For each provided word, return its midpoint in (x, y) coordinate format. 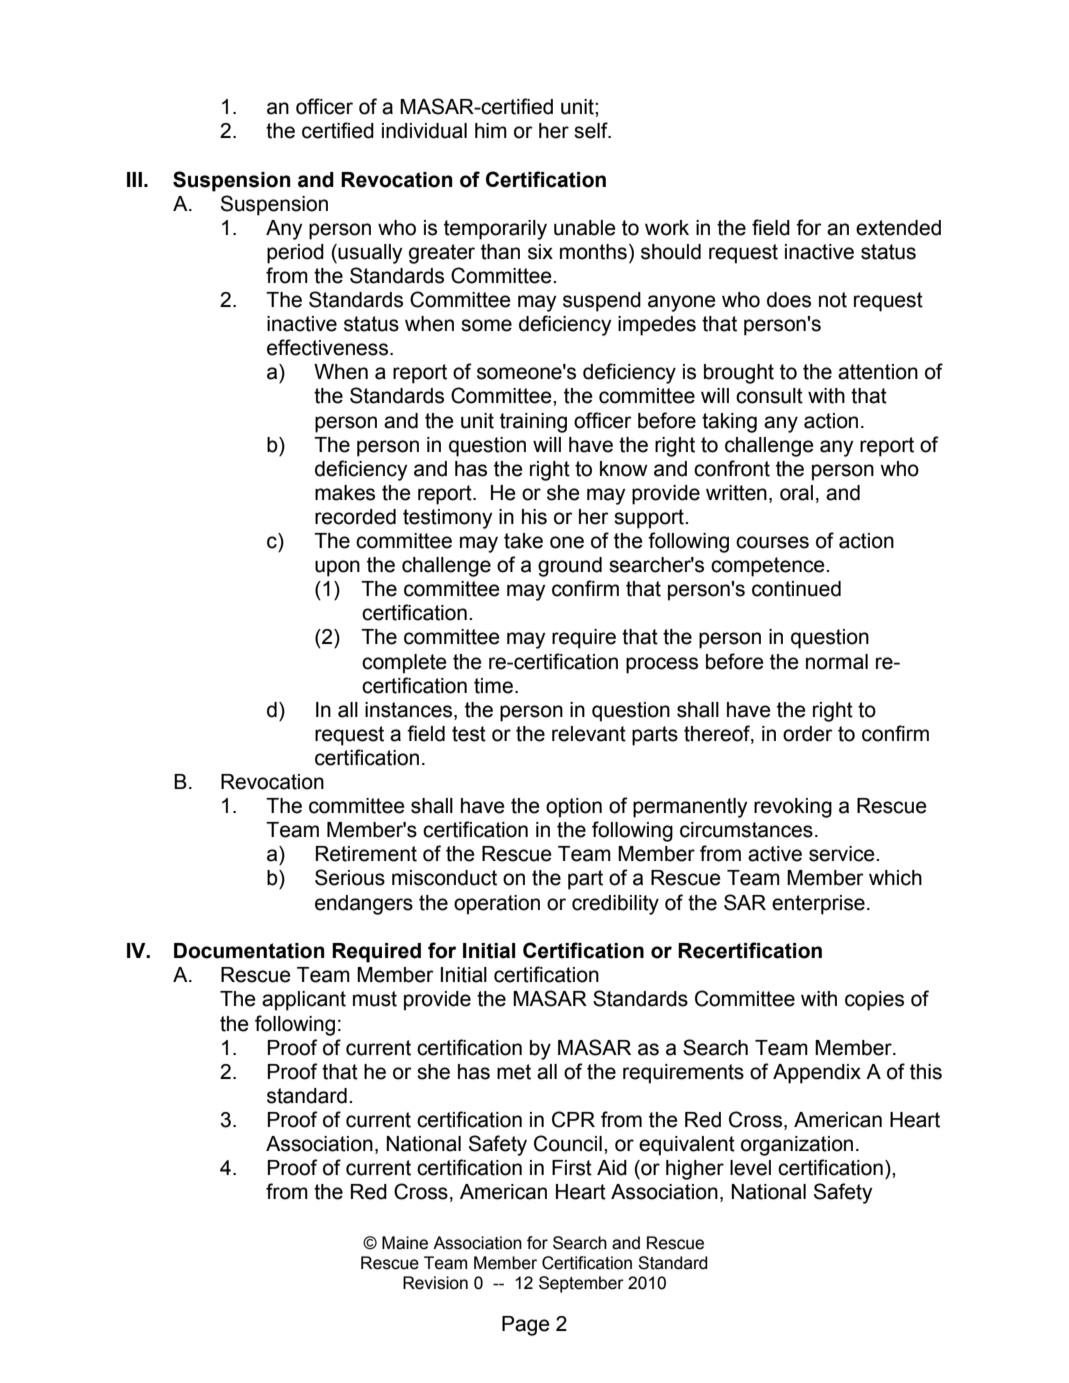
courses (772, 542)
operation (497, 905)
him (491, 130)
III (134, 179)
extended (898, 228)
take (523, 541)
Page (526, 1326)
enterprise (818, 905)
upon (337, 568)
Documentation (249, 951)
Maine (405, 1243)
